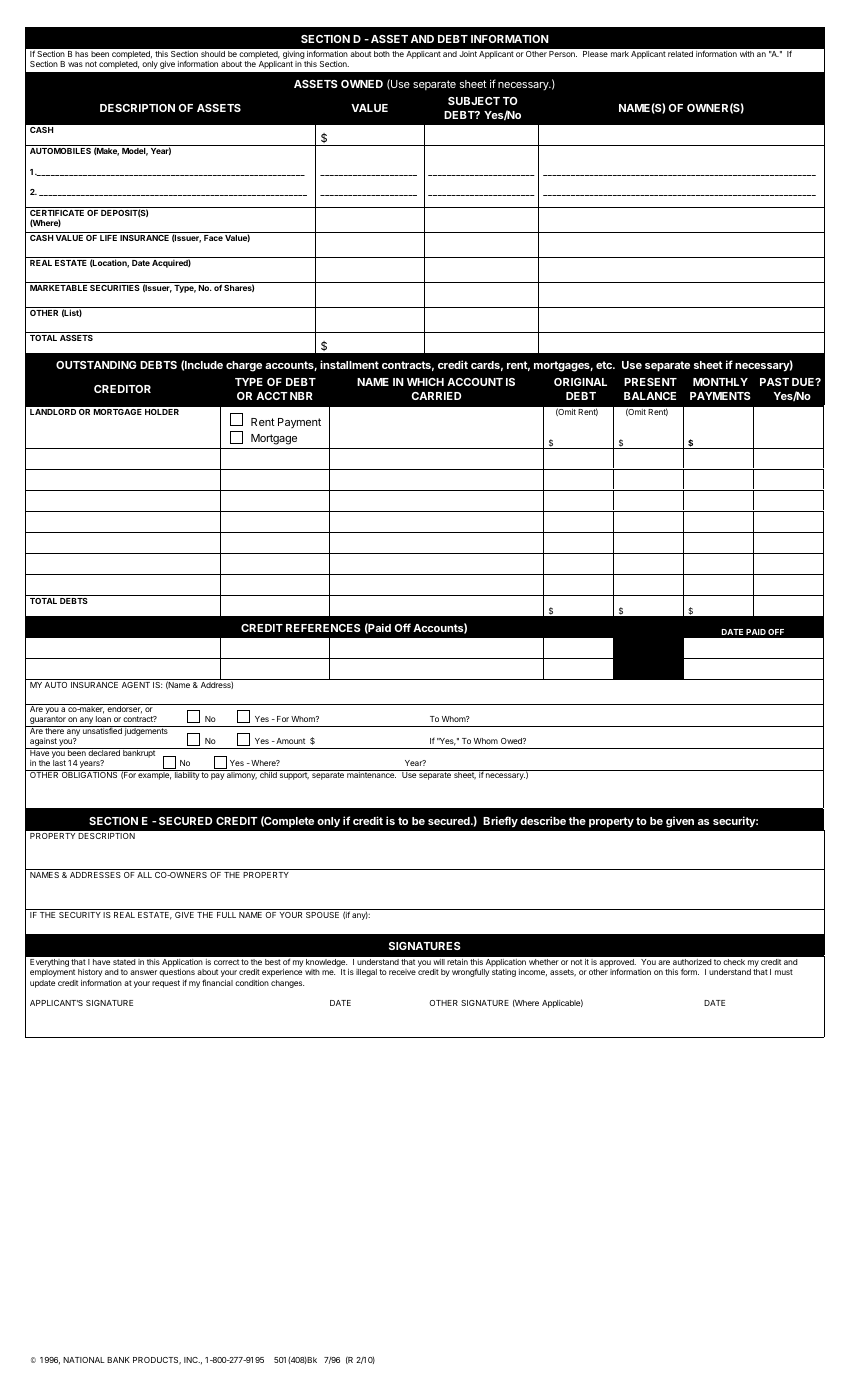 The width and height of the page is (849, 1400). What do you see at coordinates (504, 973) in the page?
I see `stating` at bounding box center [504, 973].
